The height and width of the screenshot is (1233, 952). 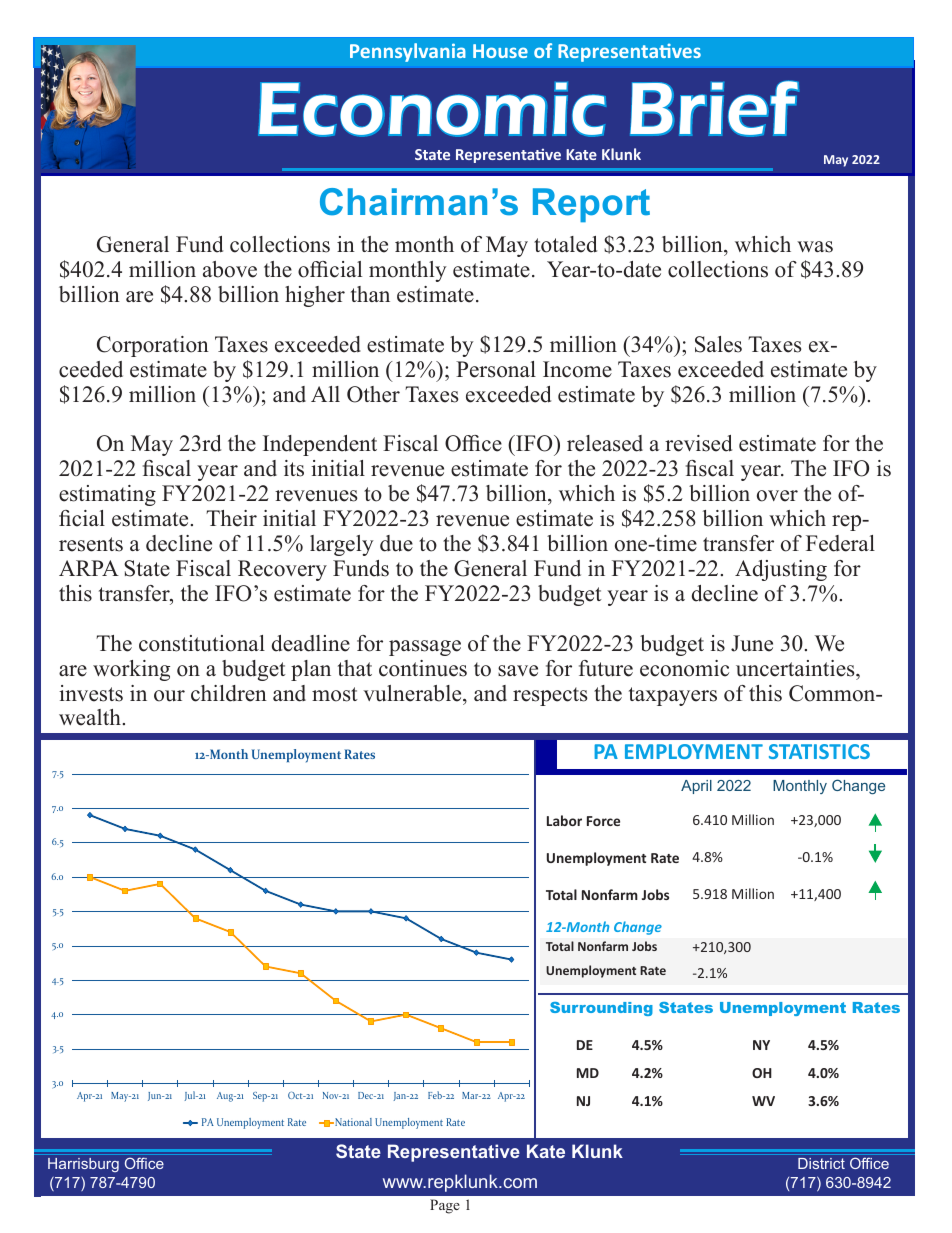 I want to click on Brief, so click(x=714, y=108).
